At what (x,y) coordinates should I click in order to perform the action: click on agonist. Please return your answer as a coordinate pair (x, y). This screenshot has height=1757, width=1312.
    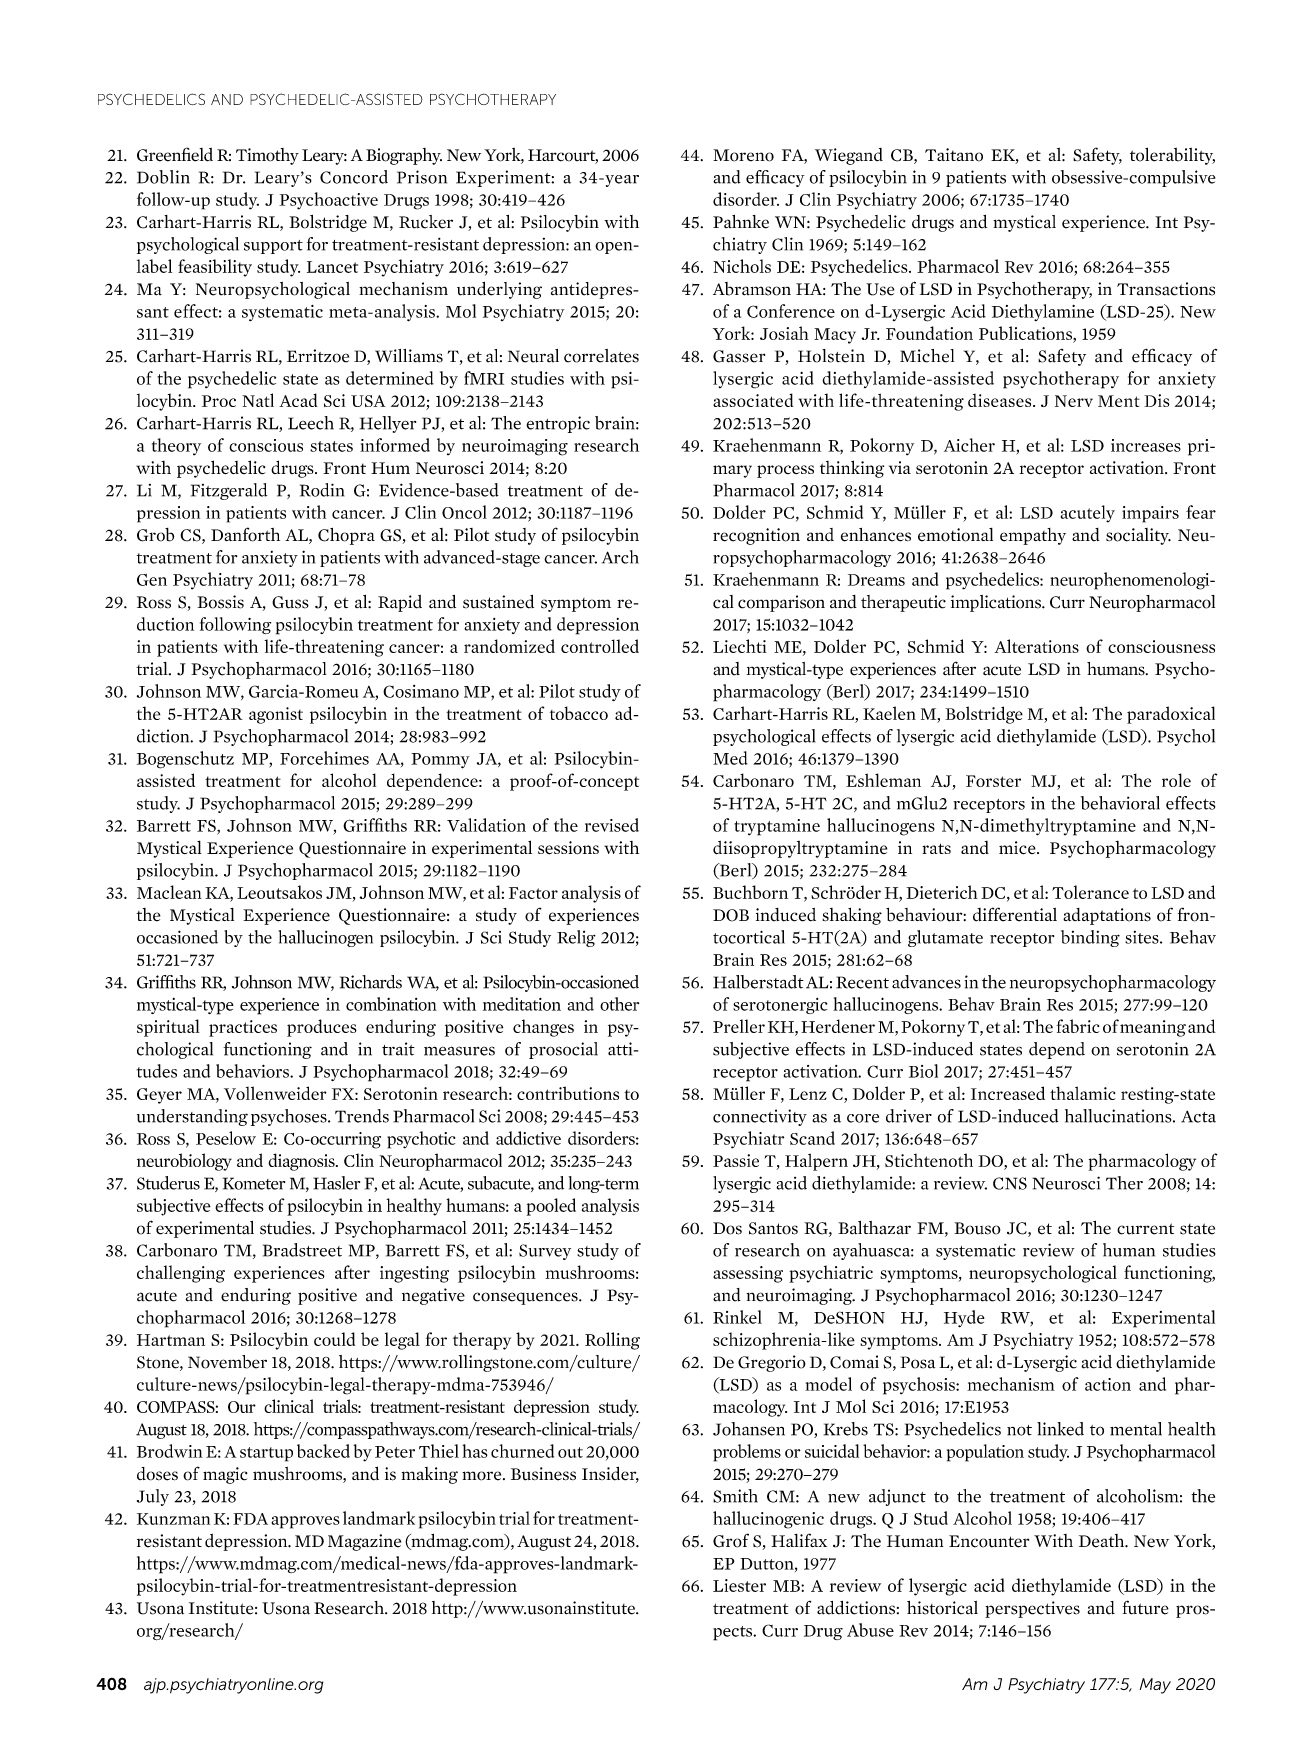
    Looking at the image, I should click on (276, 715).
